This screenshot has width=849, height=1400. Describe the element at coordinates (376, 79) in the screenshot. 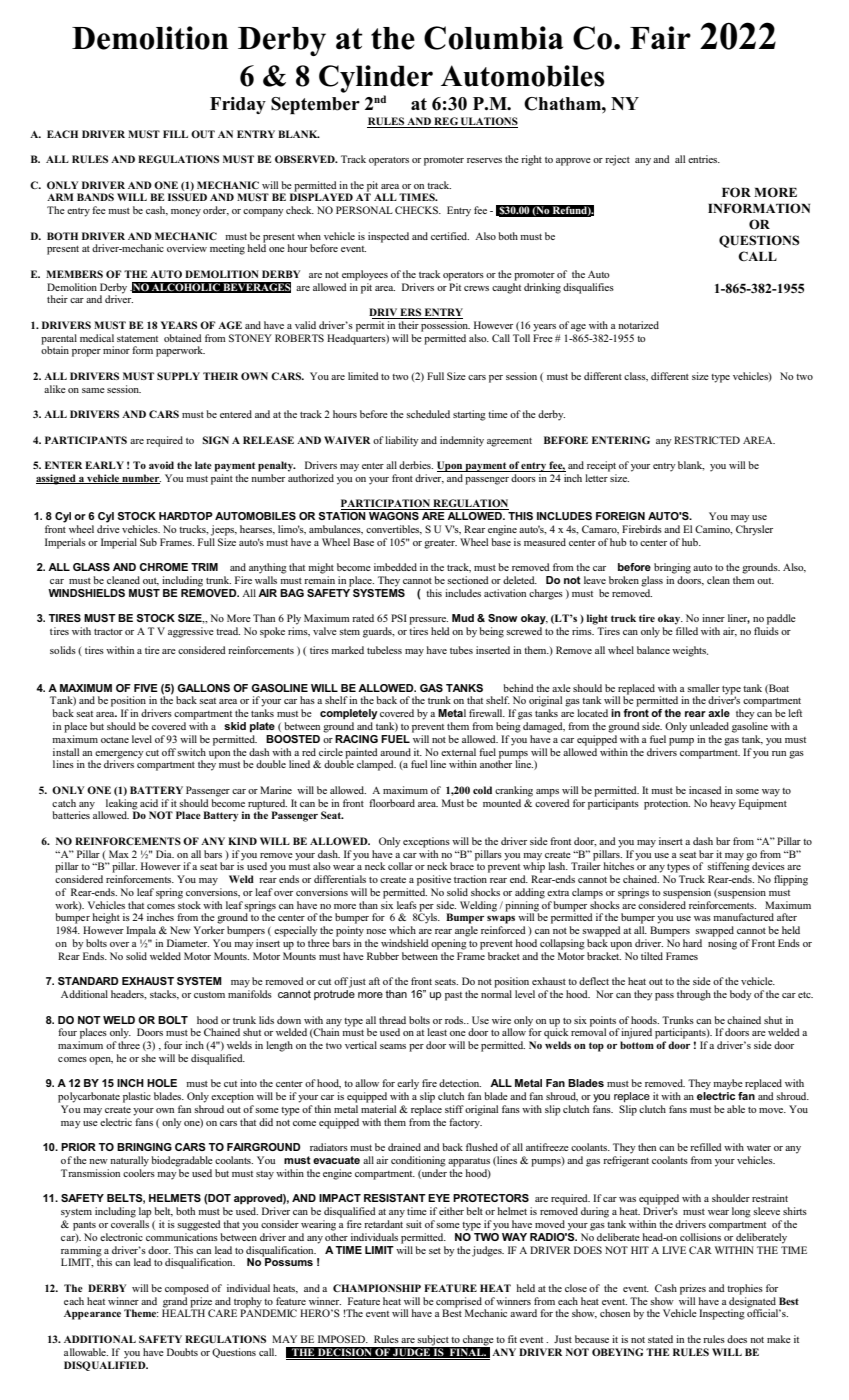

I see `Cylinder` at that location.
